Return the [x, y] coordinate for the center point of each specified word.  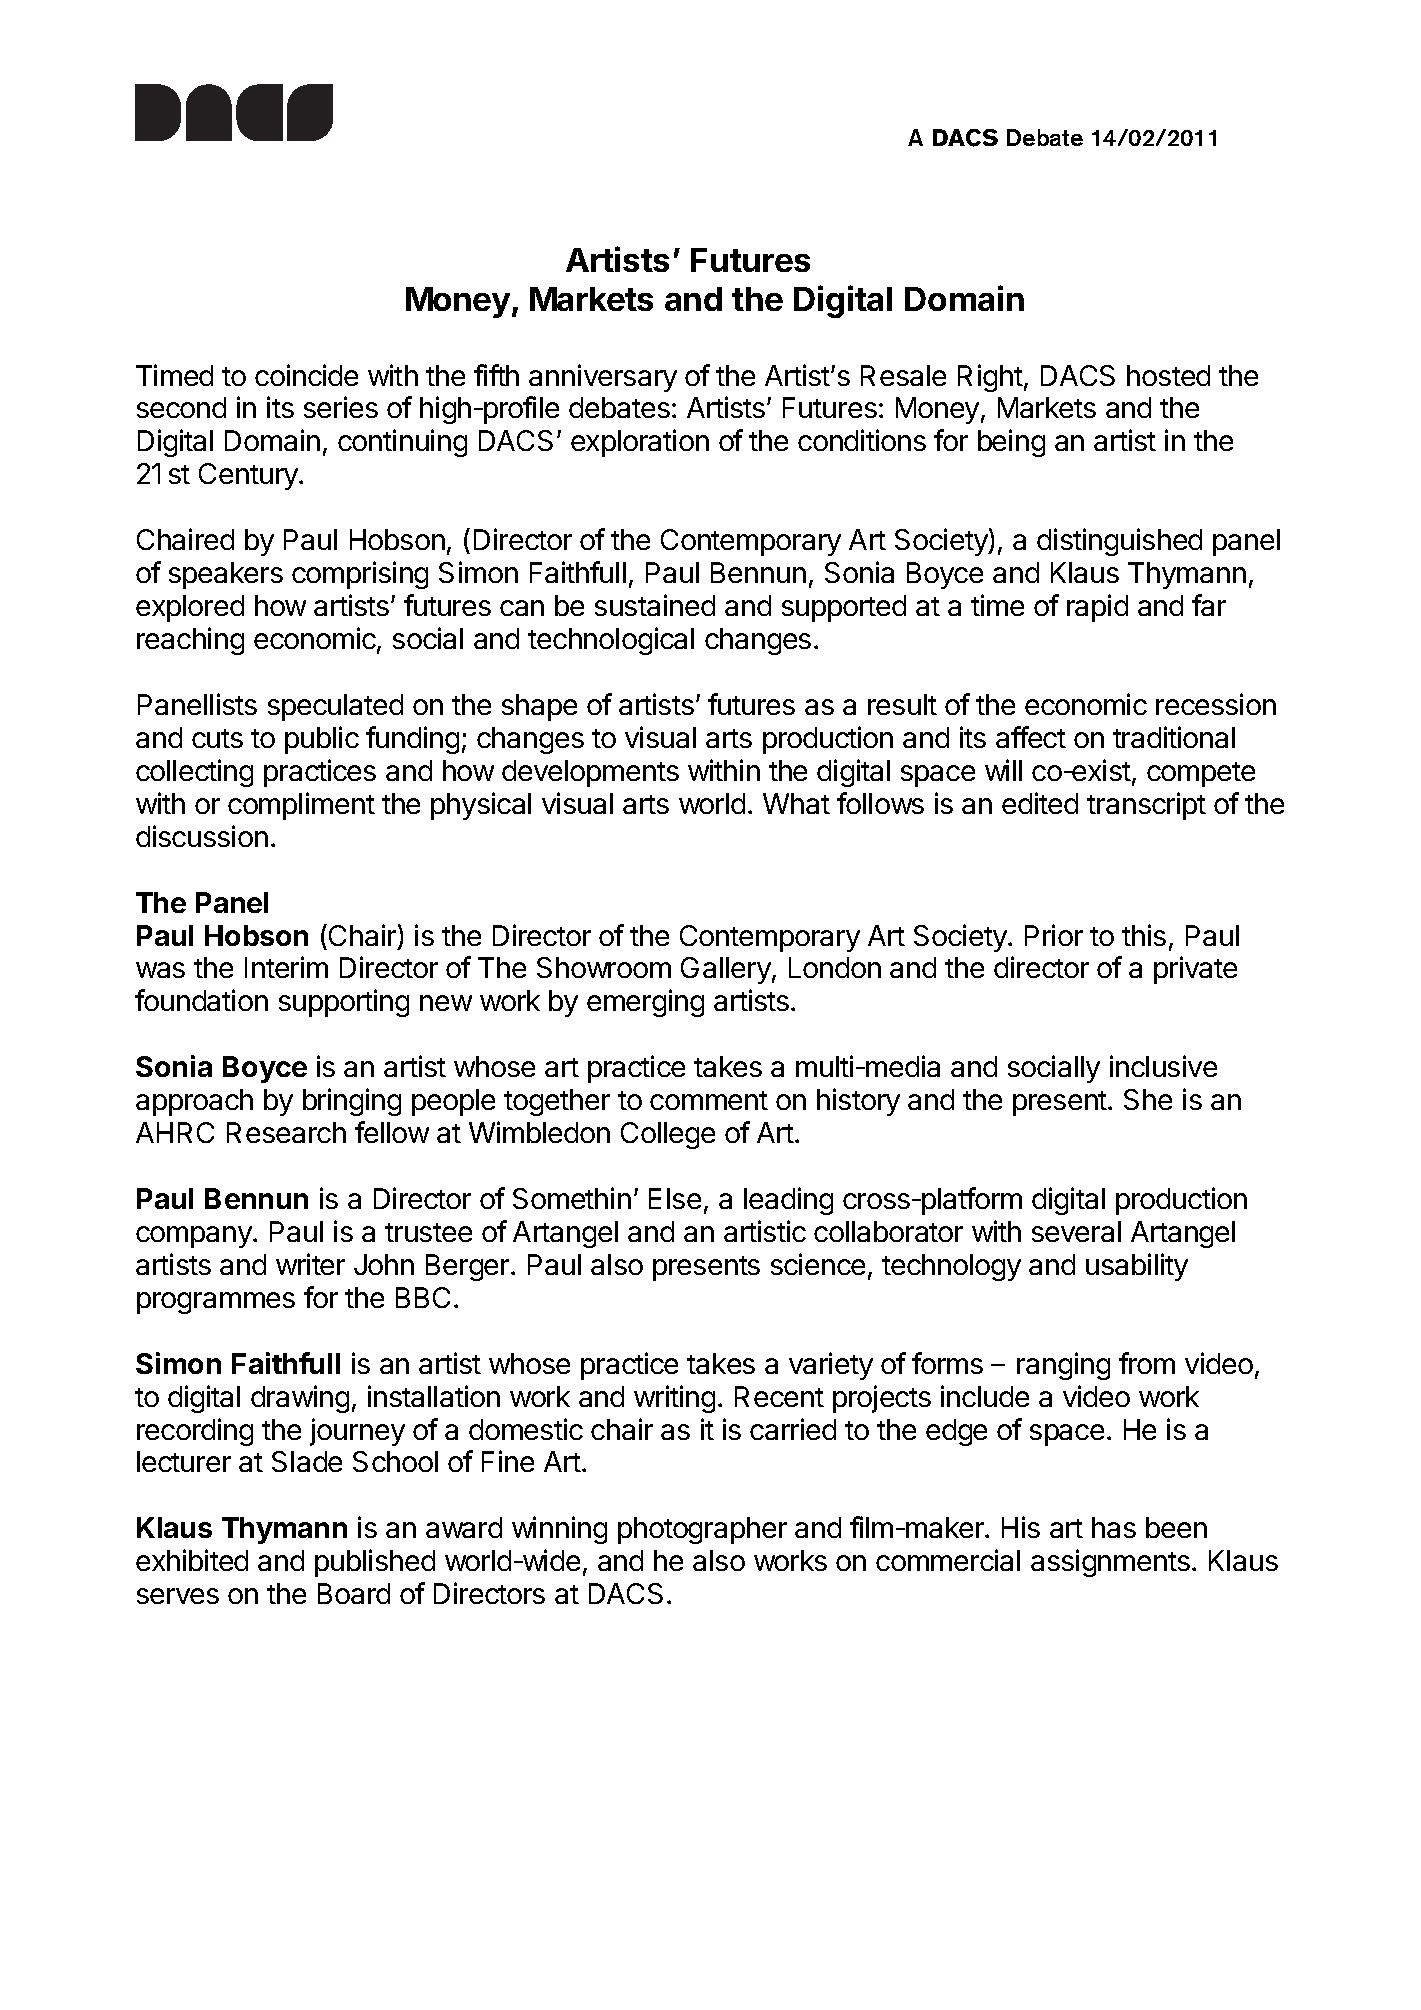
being [1011, 443]
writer [310, 1264]
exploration [640, 443]
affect [1031, 737]
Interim [286, 967]
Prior [1054, 935]
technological [611, 641]
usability [1137, 1267]
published [375, 1563]
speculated [335, 707]
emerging [645, 1003]
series [341, 407]
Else [675, 1198]
